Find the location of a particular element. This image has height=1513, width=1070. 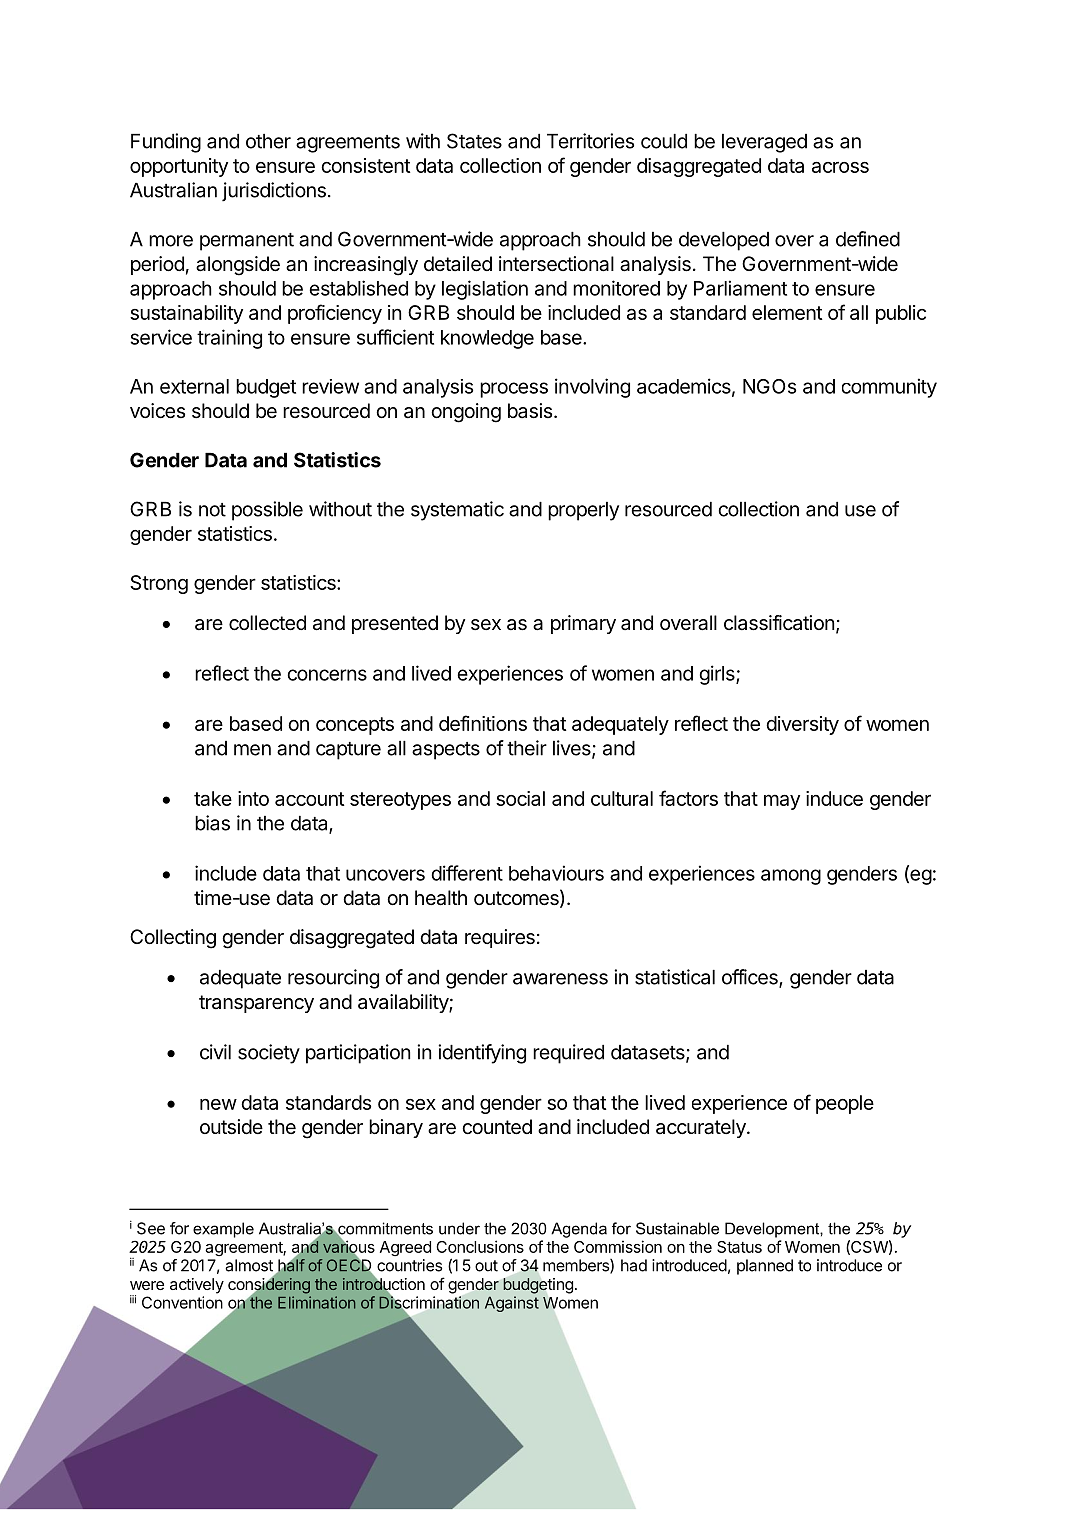

almost is located at coordinates (249, 1265).
